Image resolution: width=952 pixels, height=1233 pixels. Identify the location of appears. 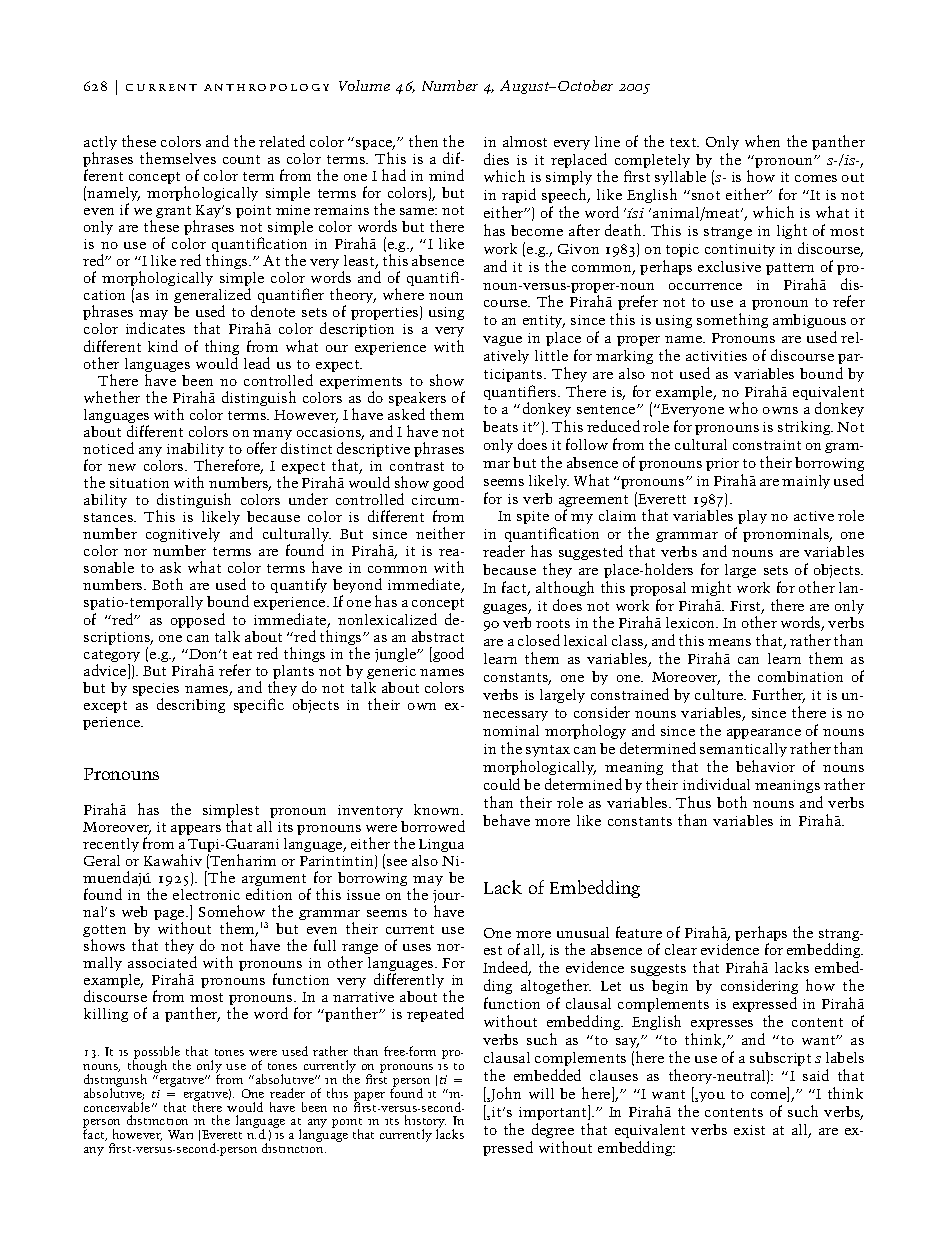
(196, 830).
